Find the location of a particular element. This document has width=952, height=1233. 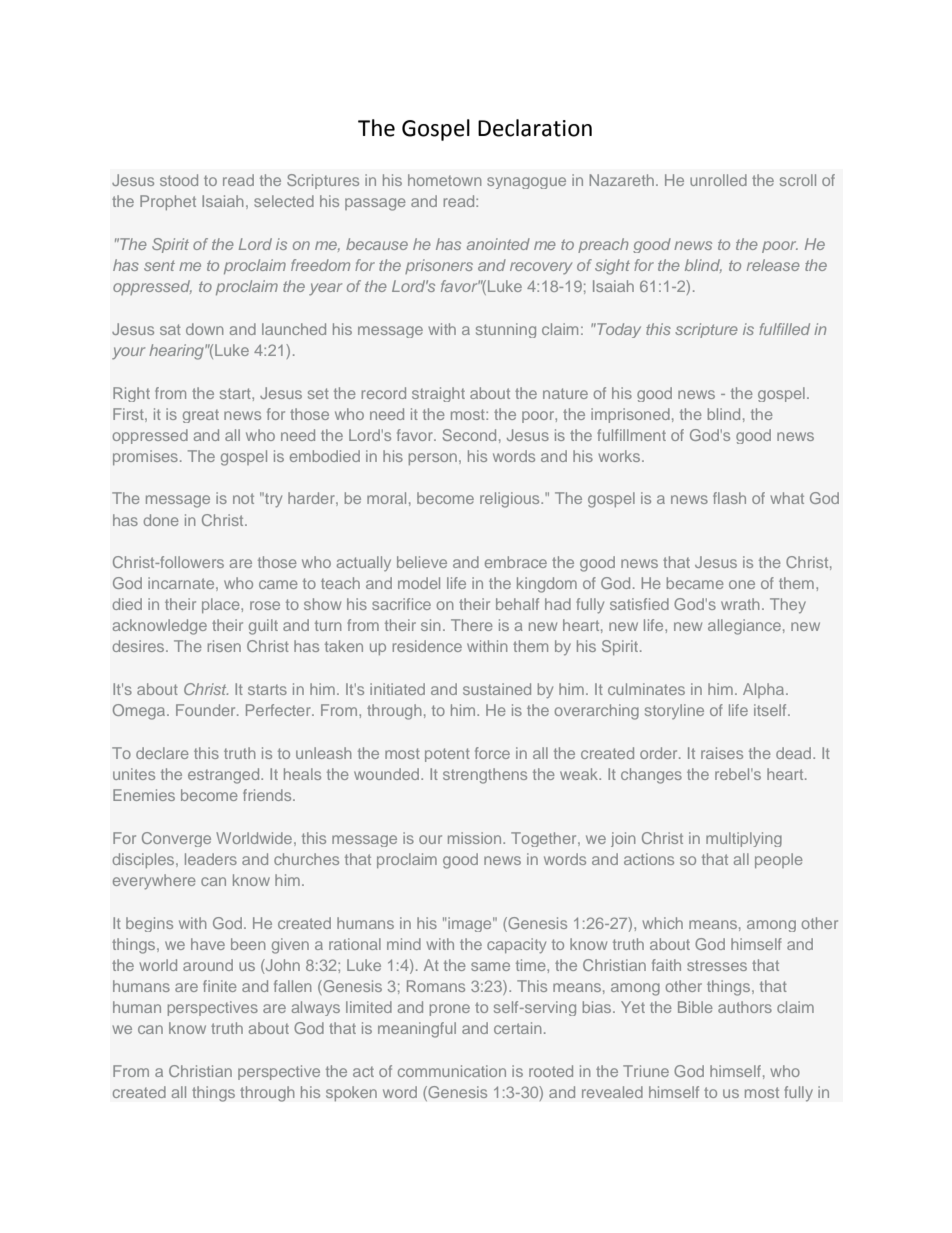

stood is located at coordinates (179, 180).
